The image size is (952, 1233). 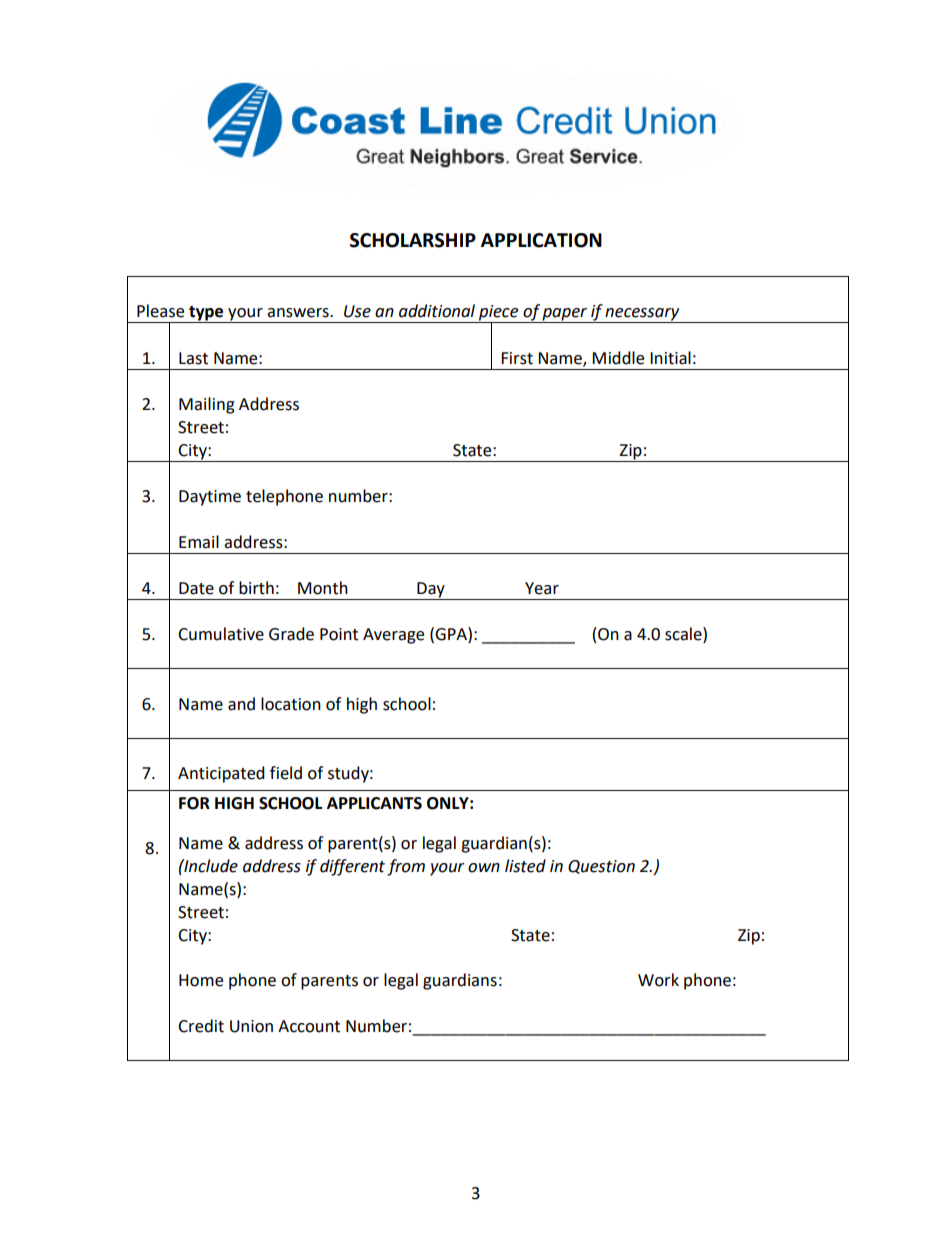 What do you see at coordinates (542, 588) in the screenshot?
I see `Year` at bounding box center [542, 588].
